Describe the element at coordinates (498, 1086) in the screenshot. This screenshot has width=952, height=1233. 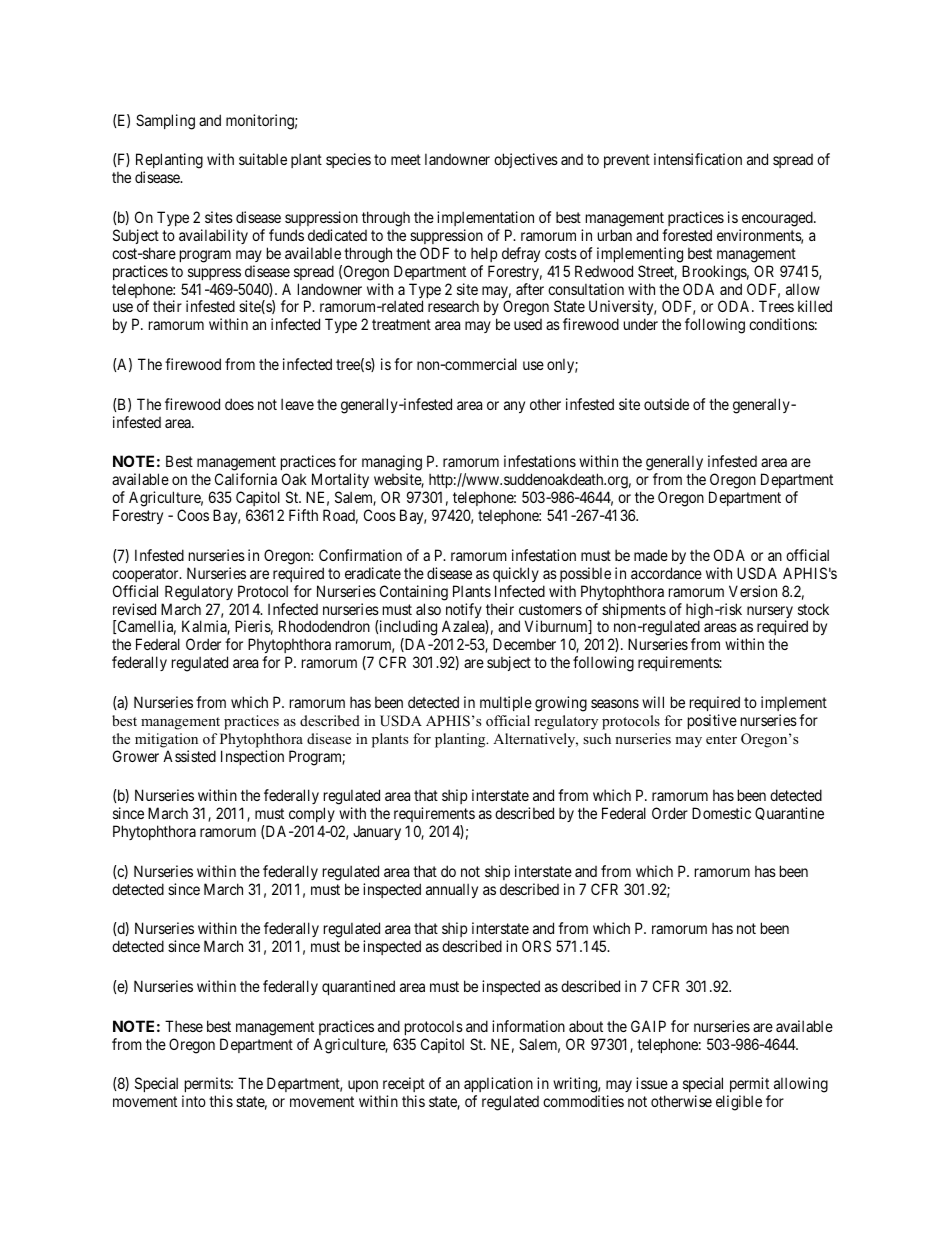
I see `application` at that location.
